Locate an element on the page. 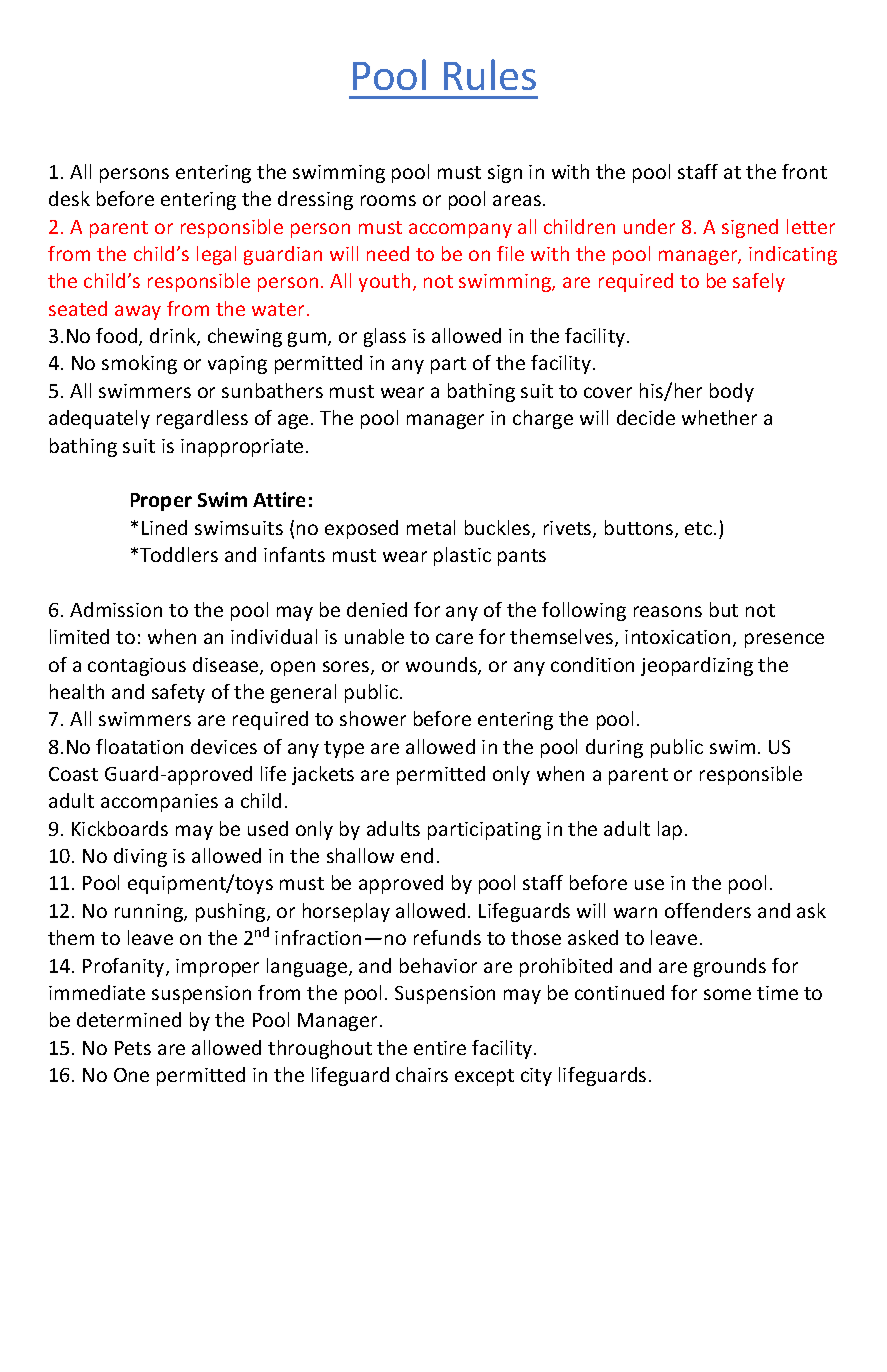  body is located at coordinates (732, 392).
